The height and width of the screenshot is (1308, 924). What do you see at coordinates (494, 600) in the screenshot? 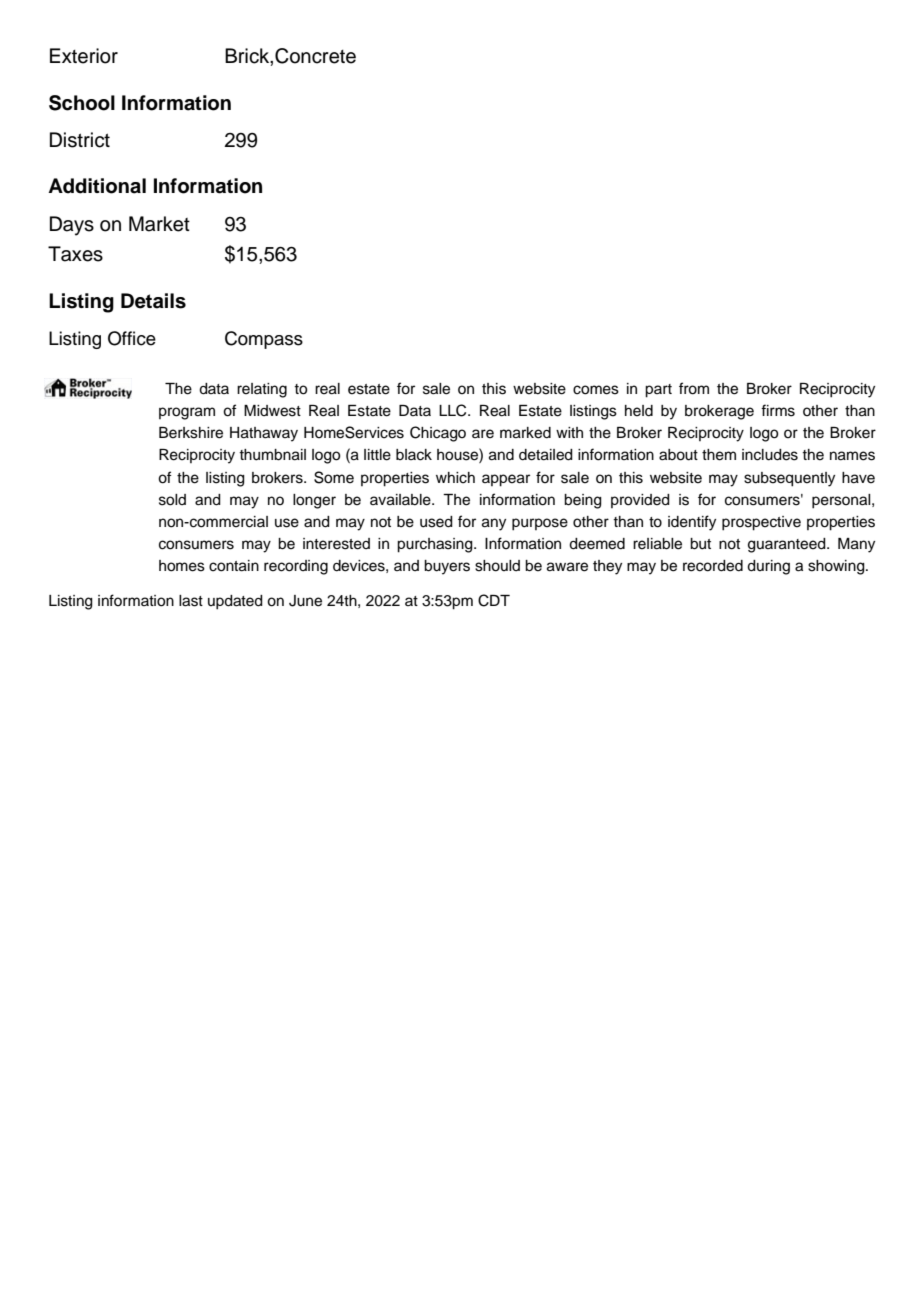
I see `CDT` at bounding box center [494, 600].
